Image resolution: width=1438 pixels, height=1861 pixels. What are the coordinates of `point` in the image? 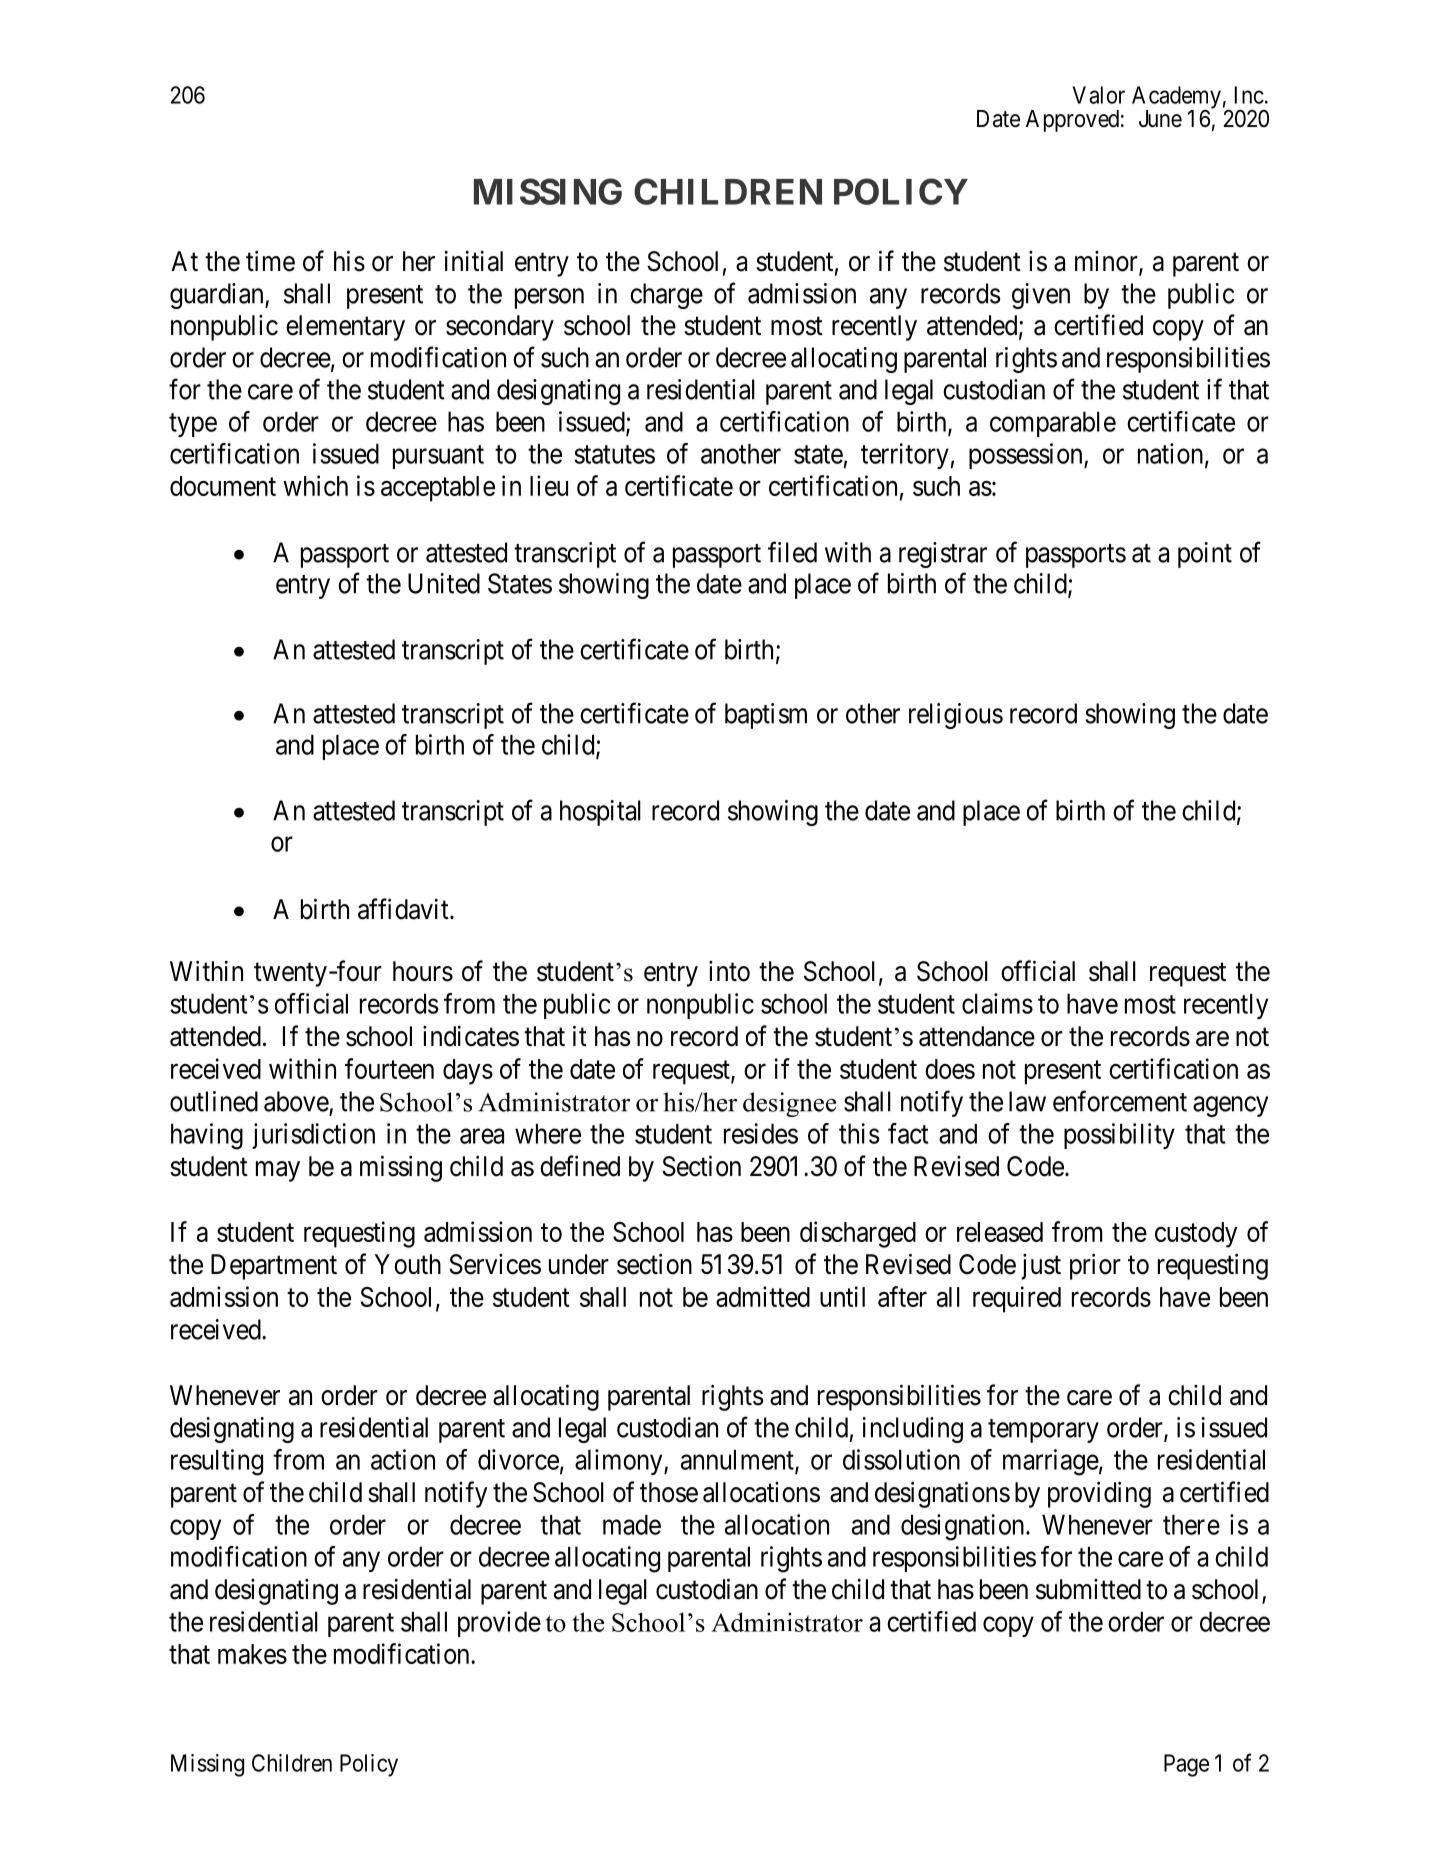 It's located at (1205, 555).
